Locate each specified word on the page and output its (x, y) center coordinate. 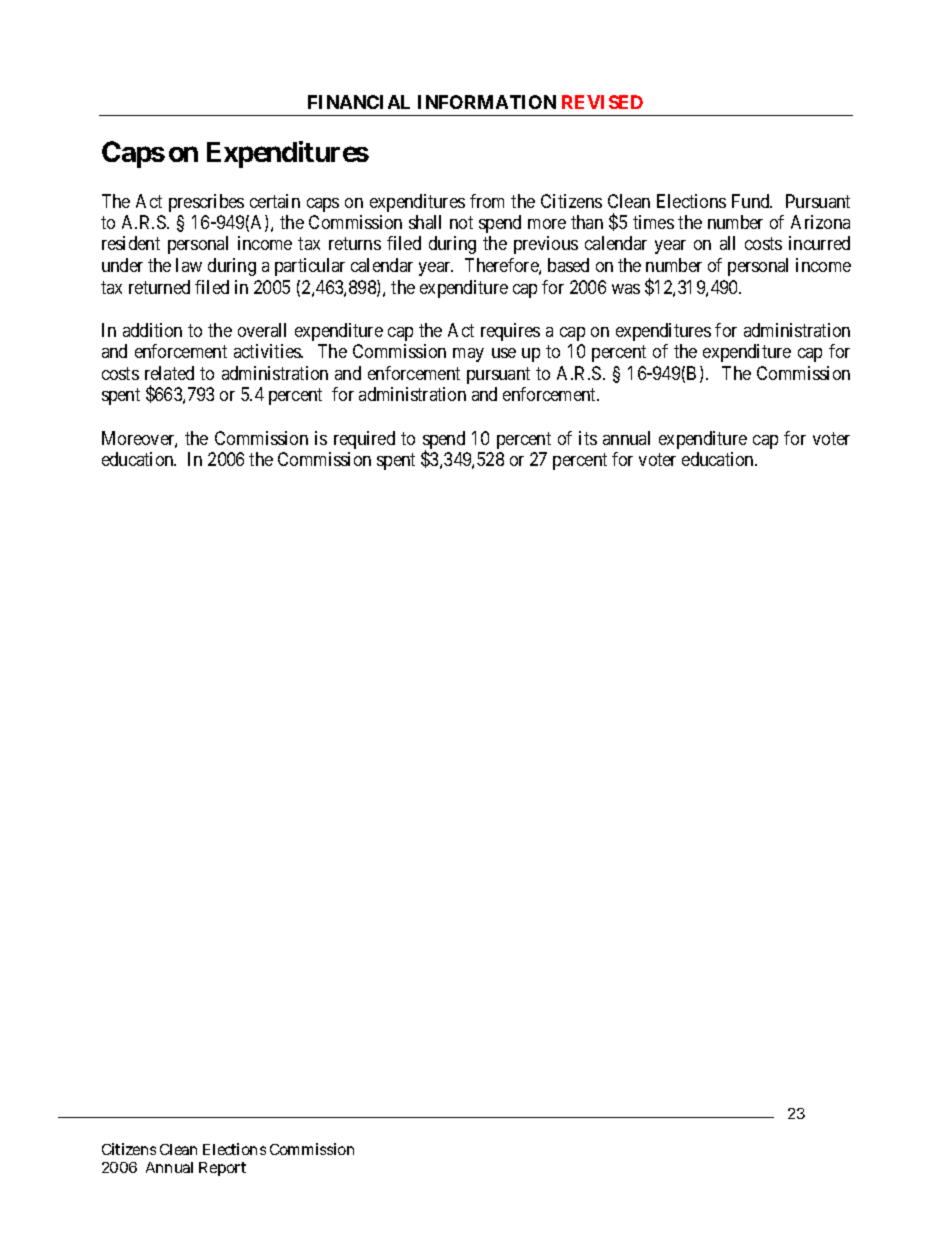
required (364, 440)
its (588, 438)
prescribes (206, 203)
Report (222, 1169)
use (504, 353)
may (468, 355)
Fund (752, 201)
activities (268, 351)
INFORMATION (487, 102)
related (169, 373)
